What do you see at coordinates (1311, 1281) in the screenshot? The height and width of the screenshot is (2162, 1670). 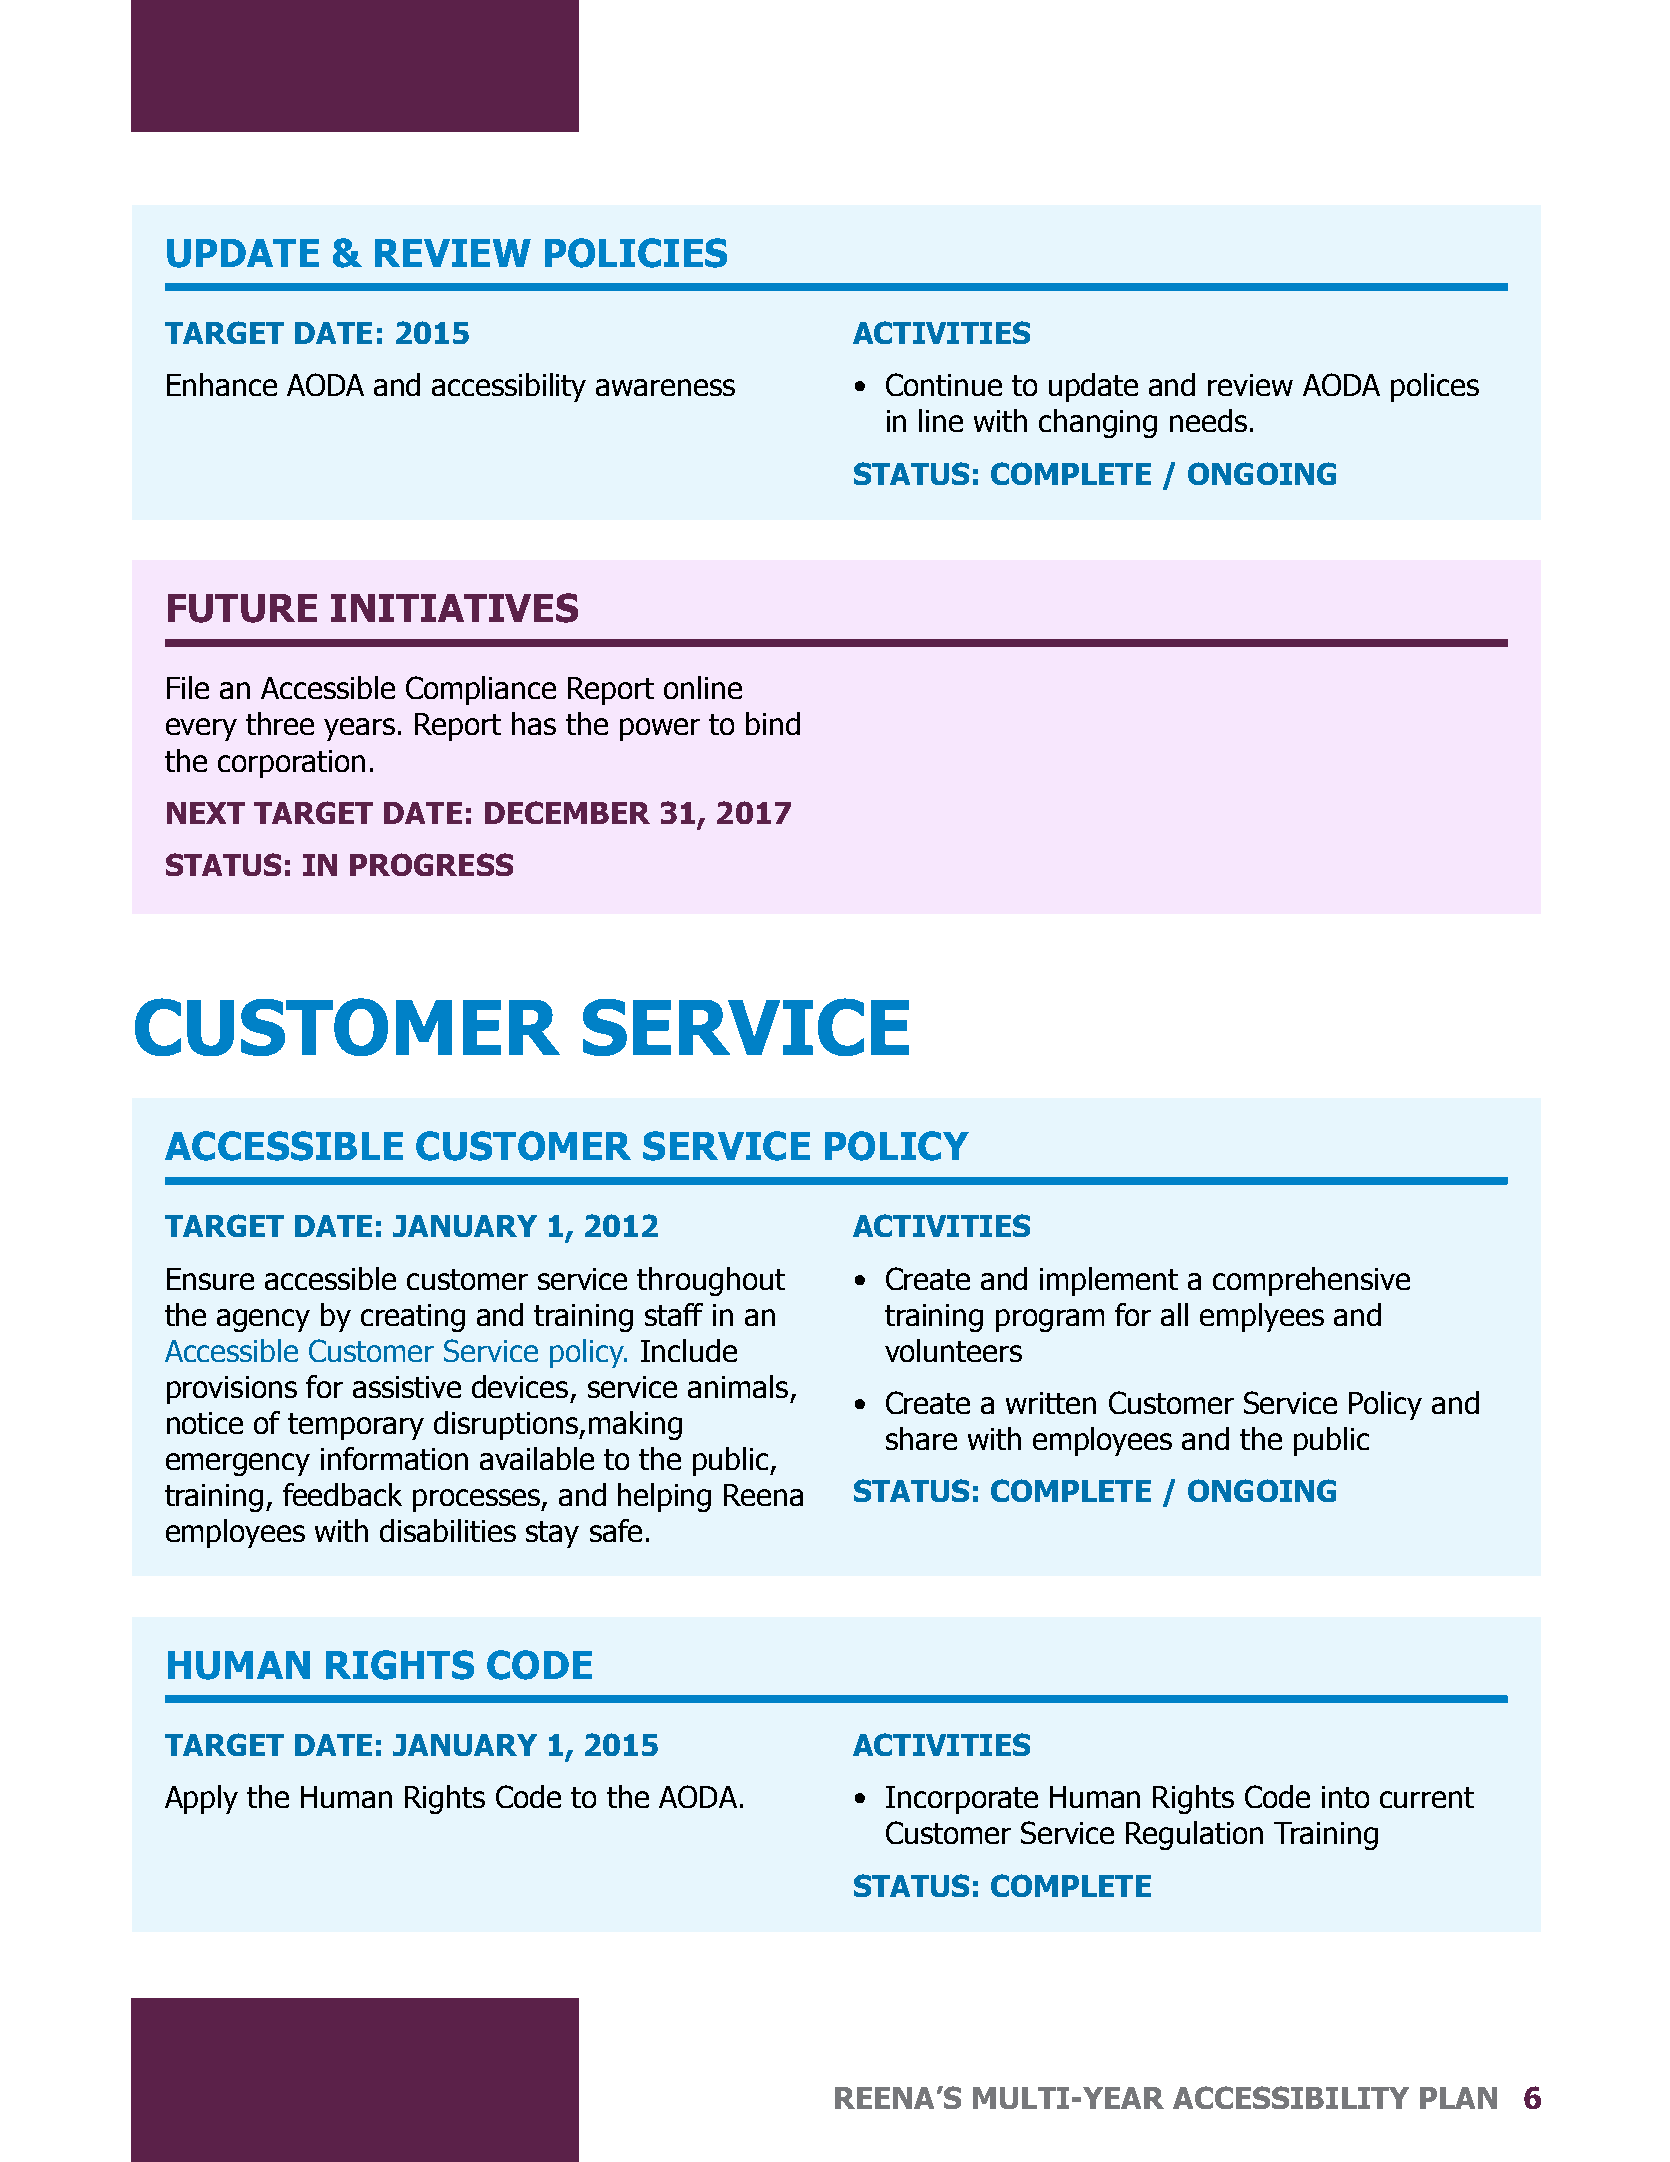 I see `comprehensive` at bounding box center [1311, 1281].
